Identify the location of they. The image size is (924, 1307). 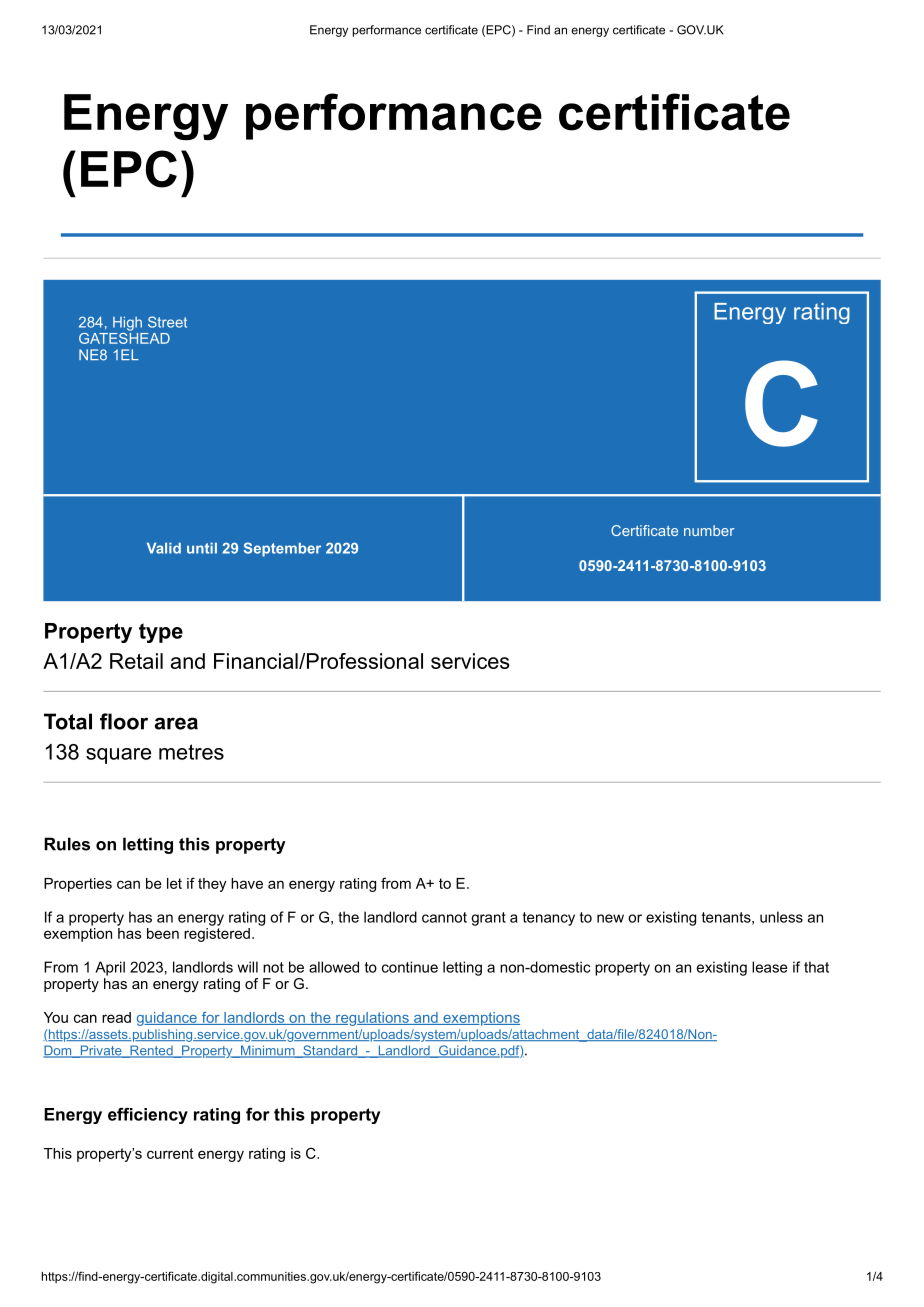
(212, 885).
